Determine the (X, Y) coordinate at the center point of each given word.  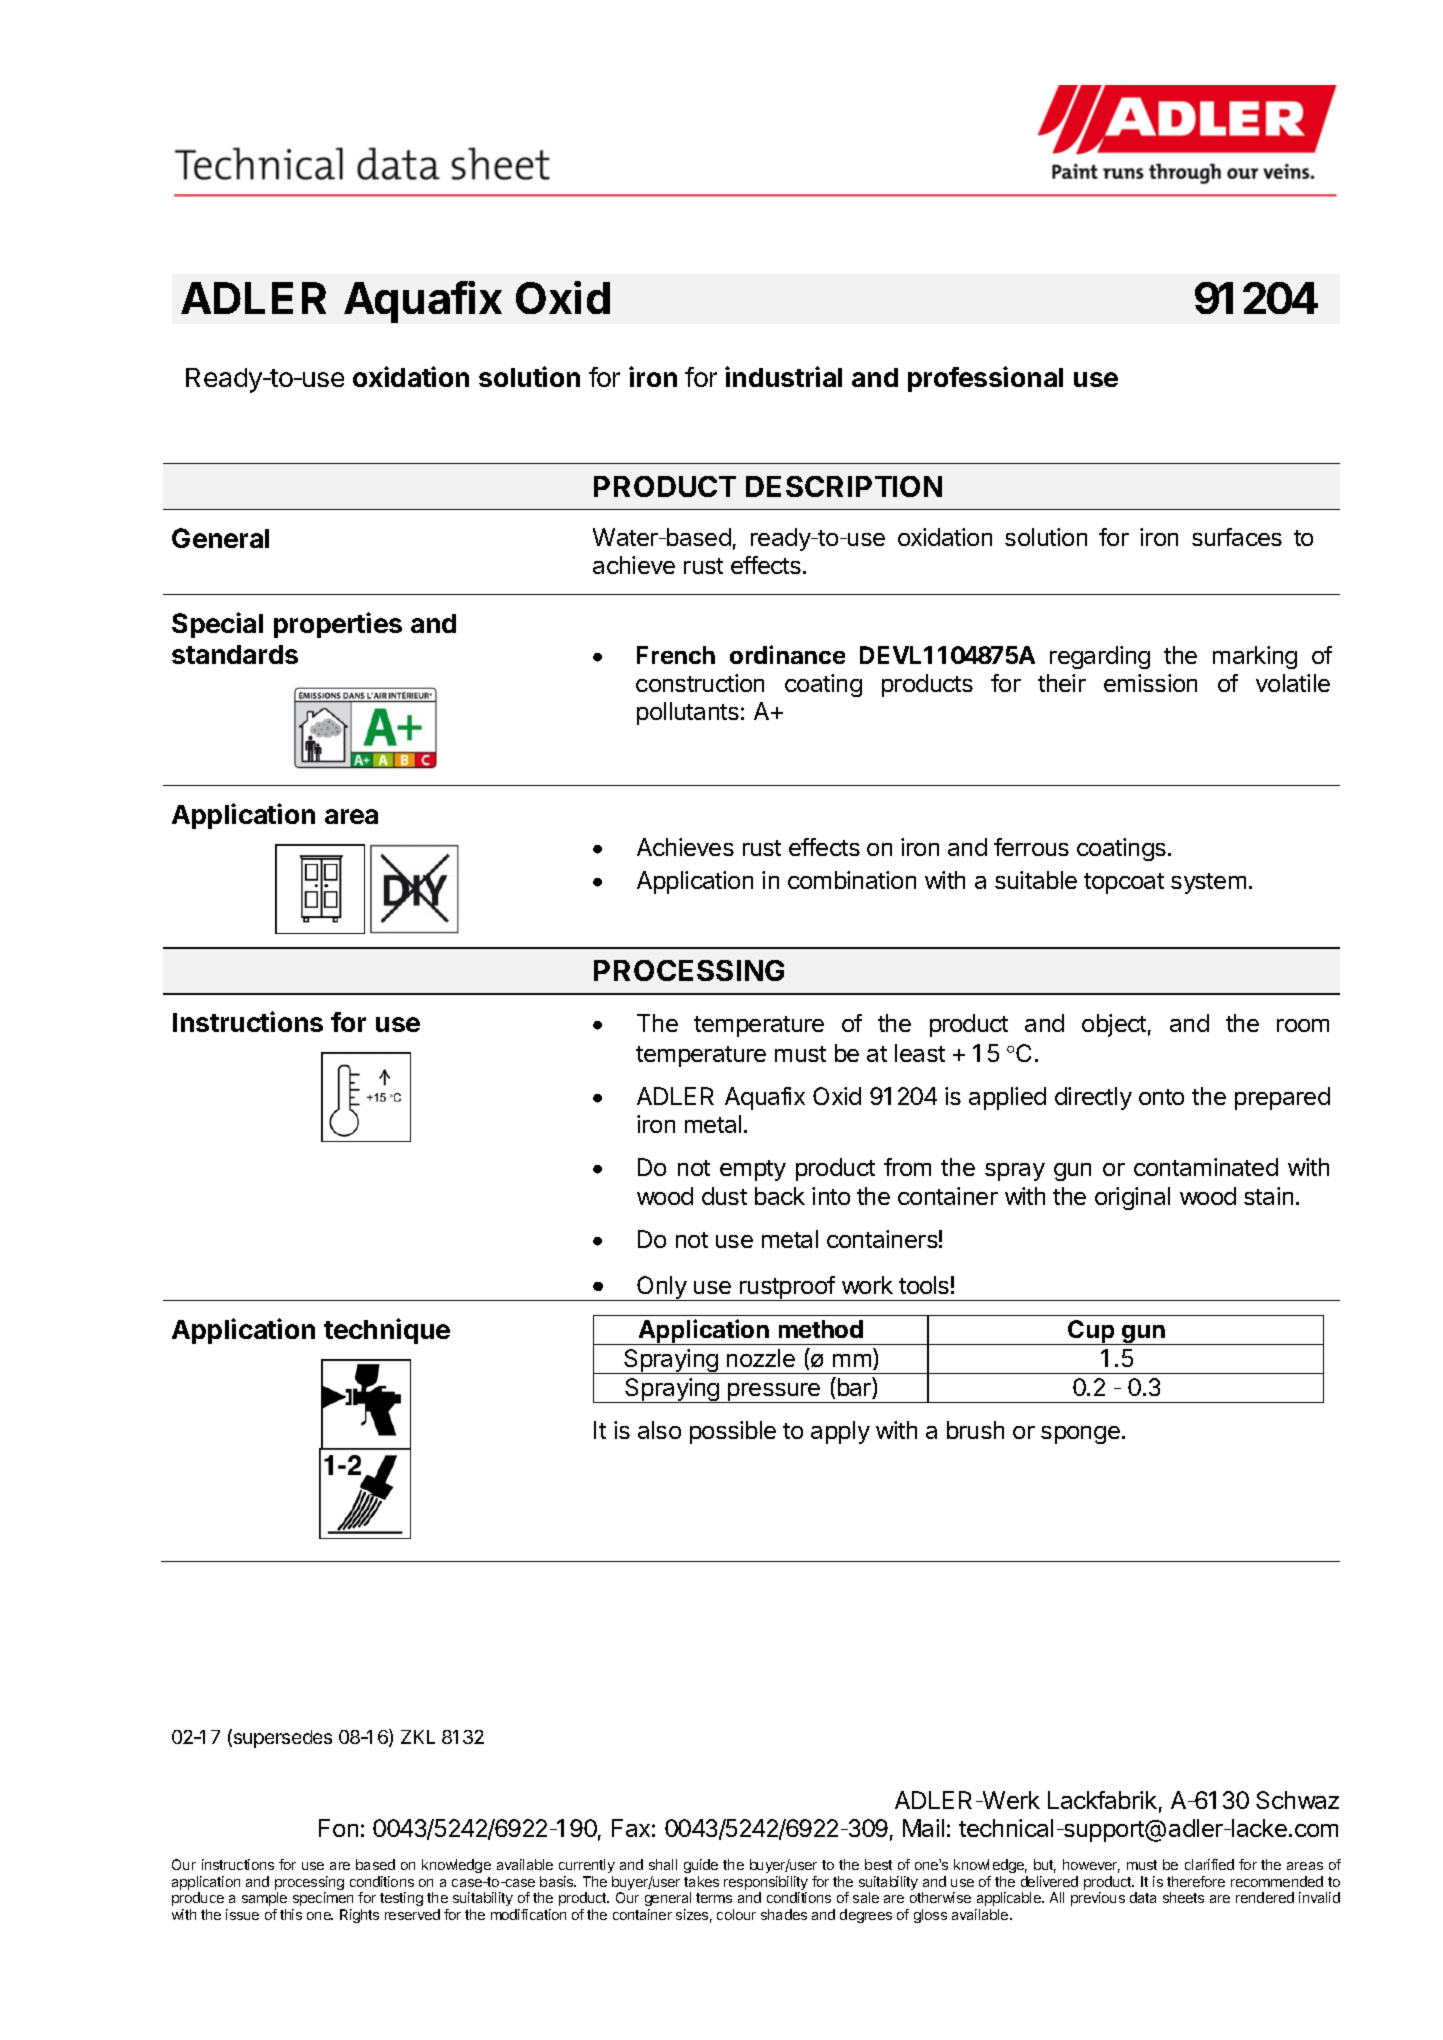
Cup (1092, 1332)
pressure (774, 1393)
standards (235, 654)
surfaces (1237, 537)
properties (338, 625)
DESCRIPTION (844, 486)
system (1208, 883)
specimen (323, 1899)
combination (852, 880)
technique (387, 1331)
